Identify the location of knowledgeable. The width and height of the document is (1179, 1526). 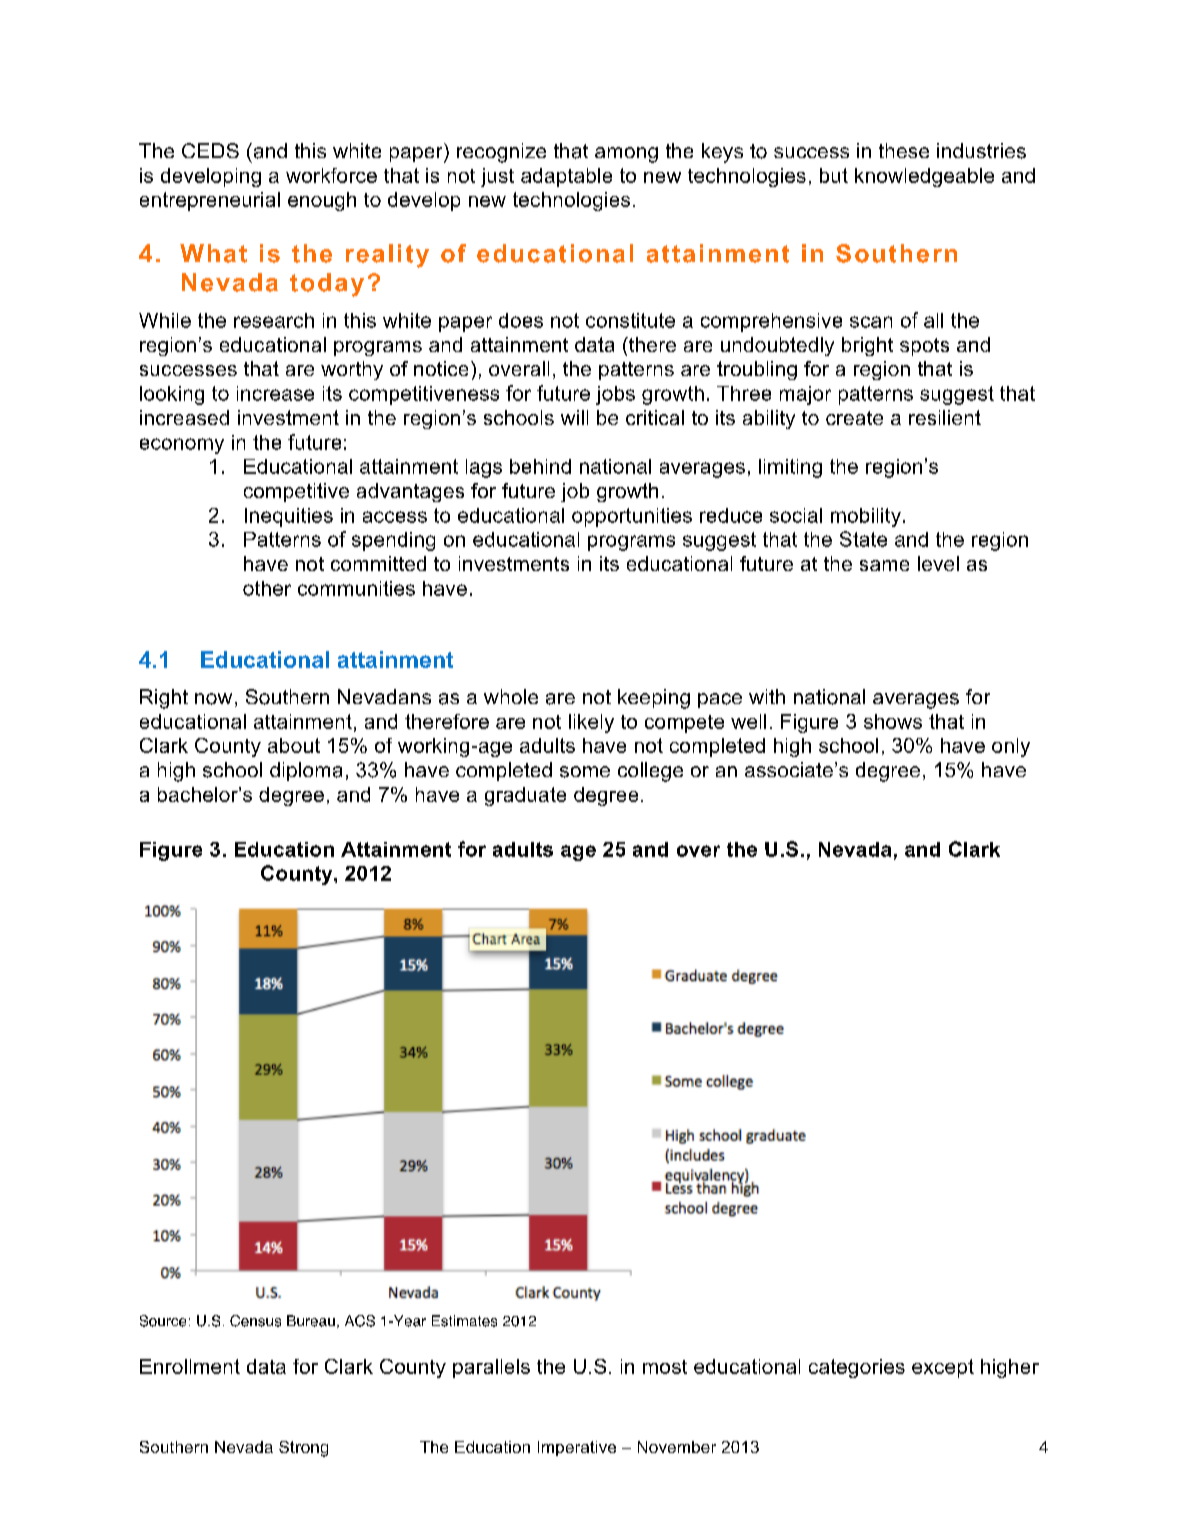
(924, 177).
